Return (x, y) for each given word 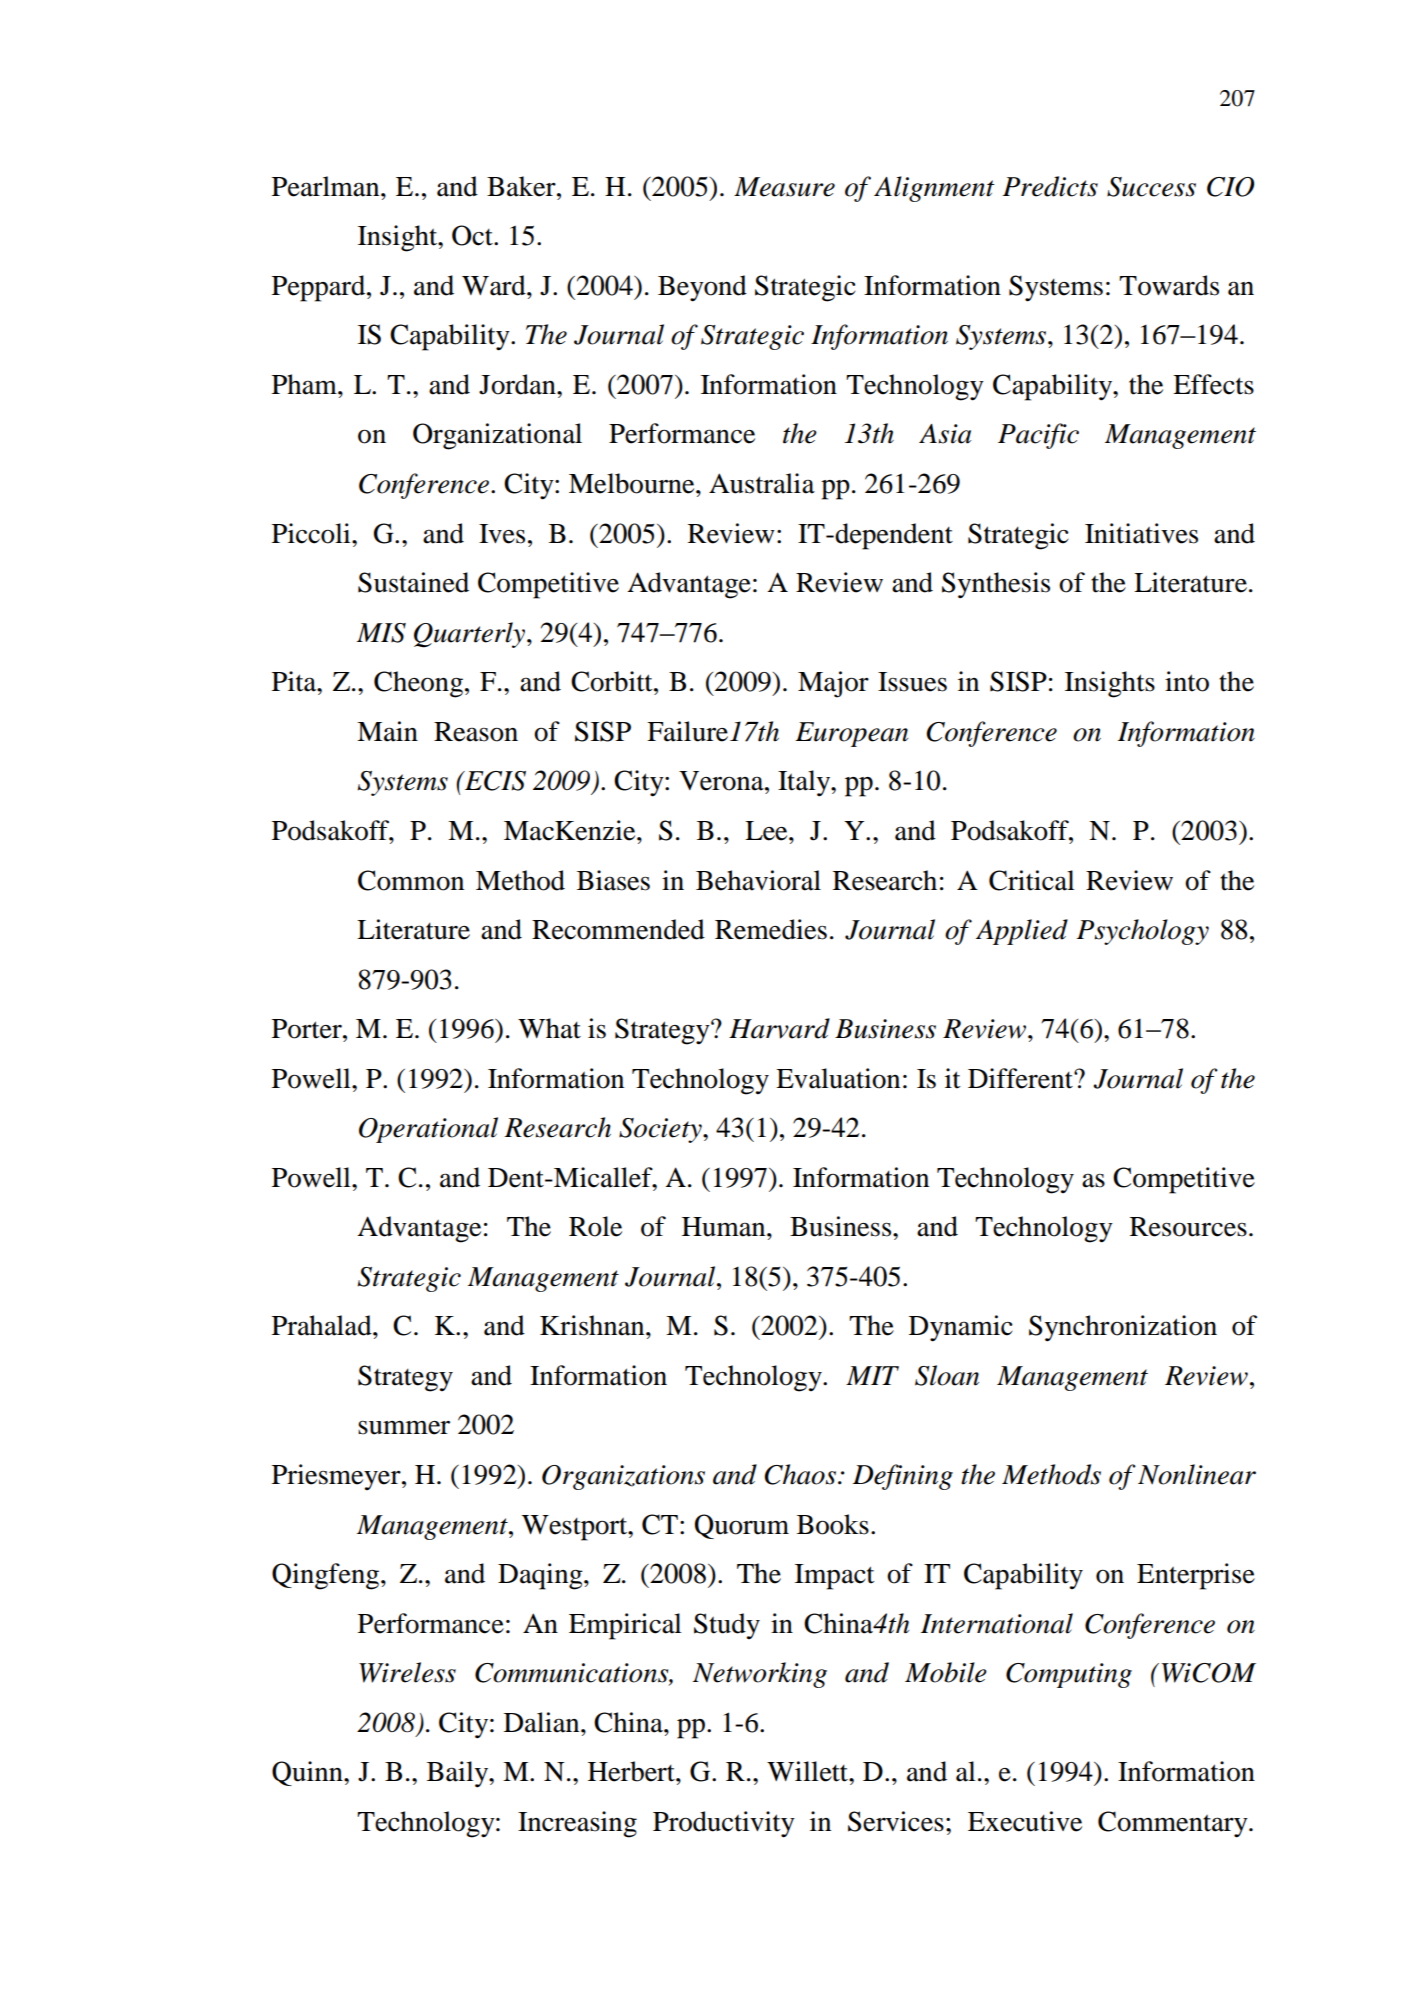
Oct (473, 235)
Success (1151, 187)
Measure (784, 187)
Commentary (1174, 1824)
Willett (808, 1771)
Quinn (308, 1773)
